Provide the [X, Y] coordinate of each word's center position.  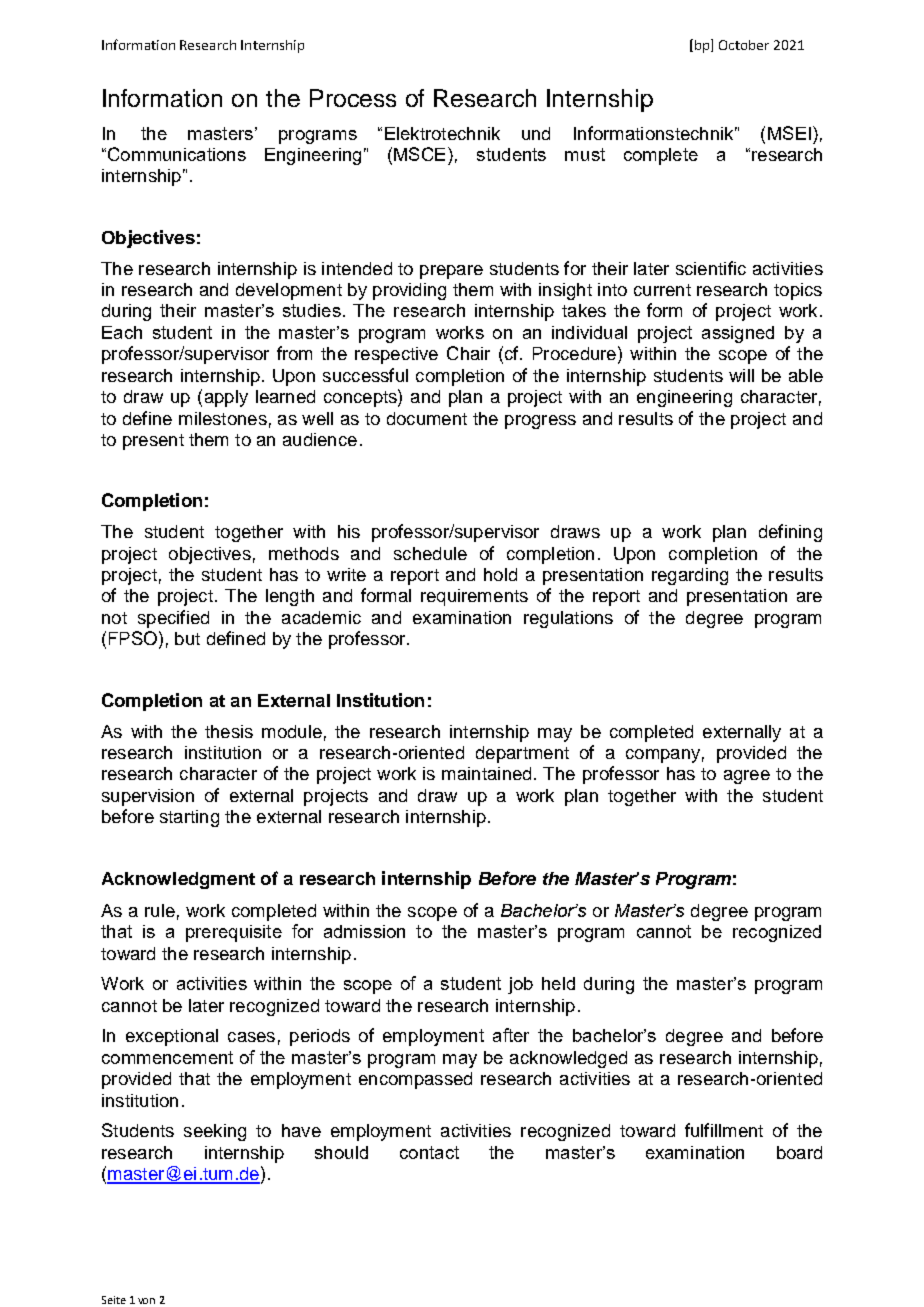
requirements [474, 597]
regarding [690, 576]
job [520, 985]
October [744, 45]
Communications [177, 154]
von [146, 1301]
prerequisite [234, 933]
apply [226, 398]
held [558, 983]
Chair [468, 353]
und [536, 133]
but [187, 638]
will [741, 375]
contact [429, 1152]
